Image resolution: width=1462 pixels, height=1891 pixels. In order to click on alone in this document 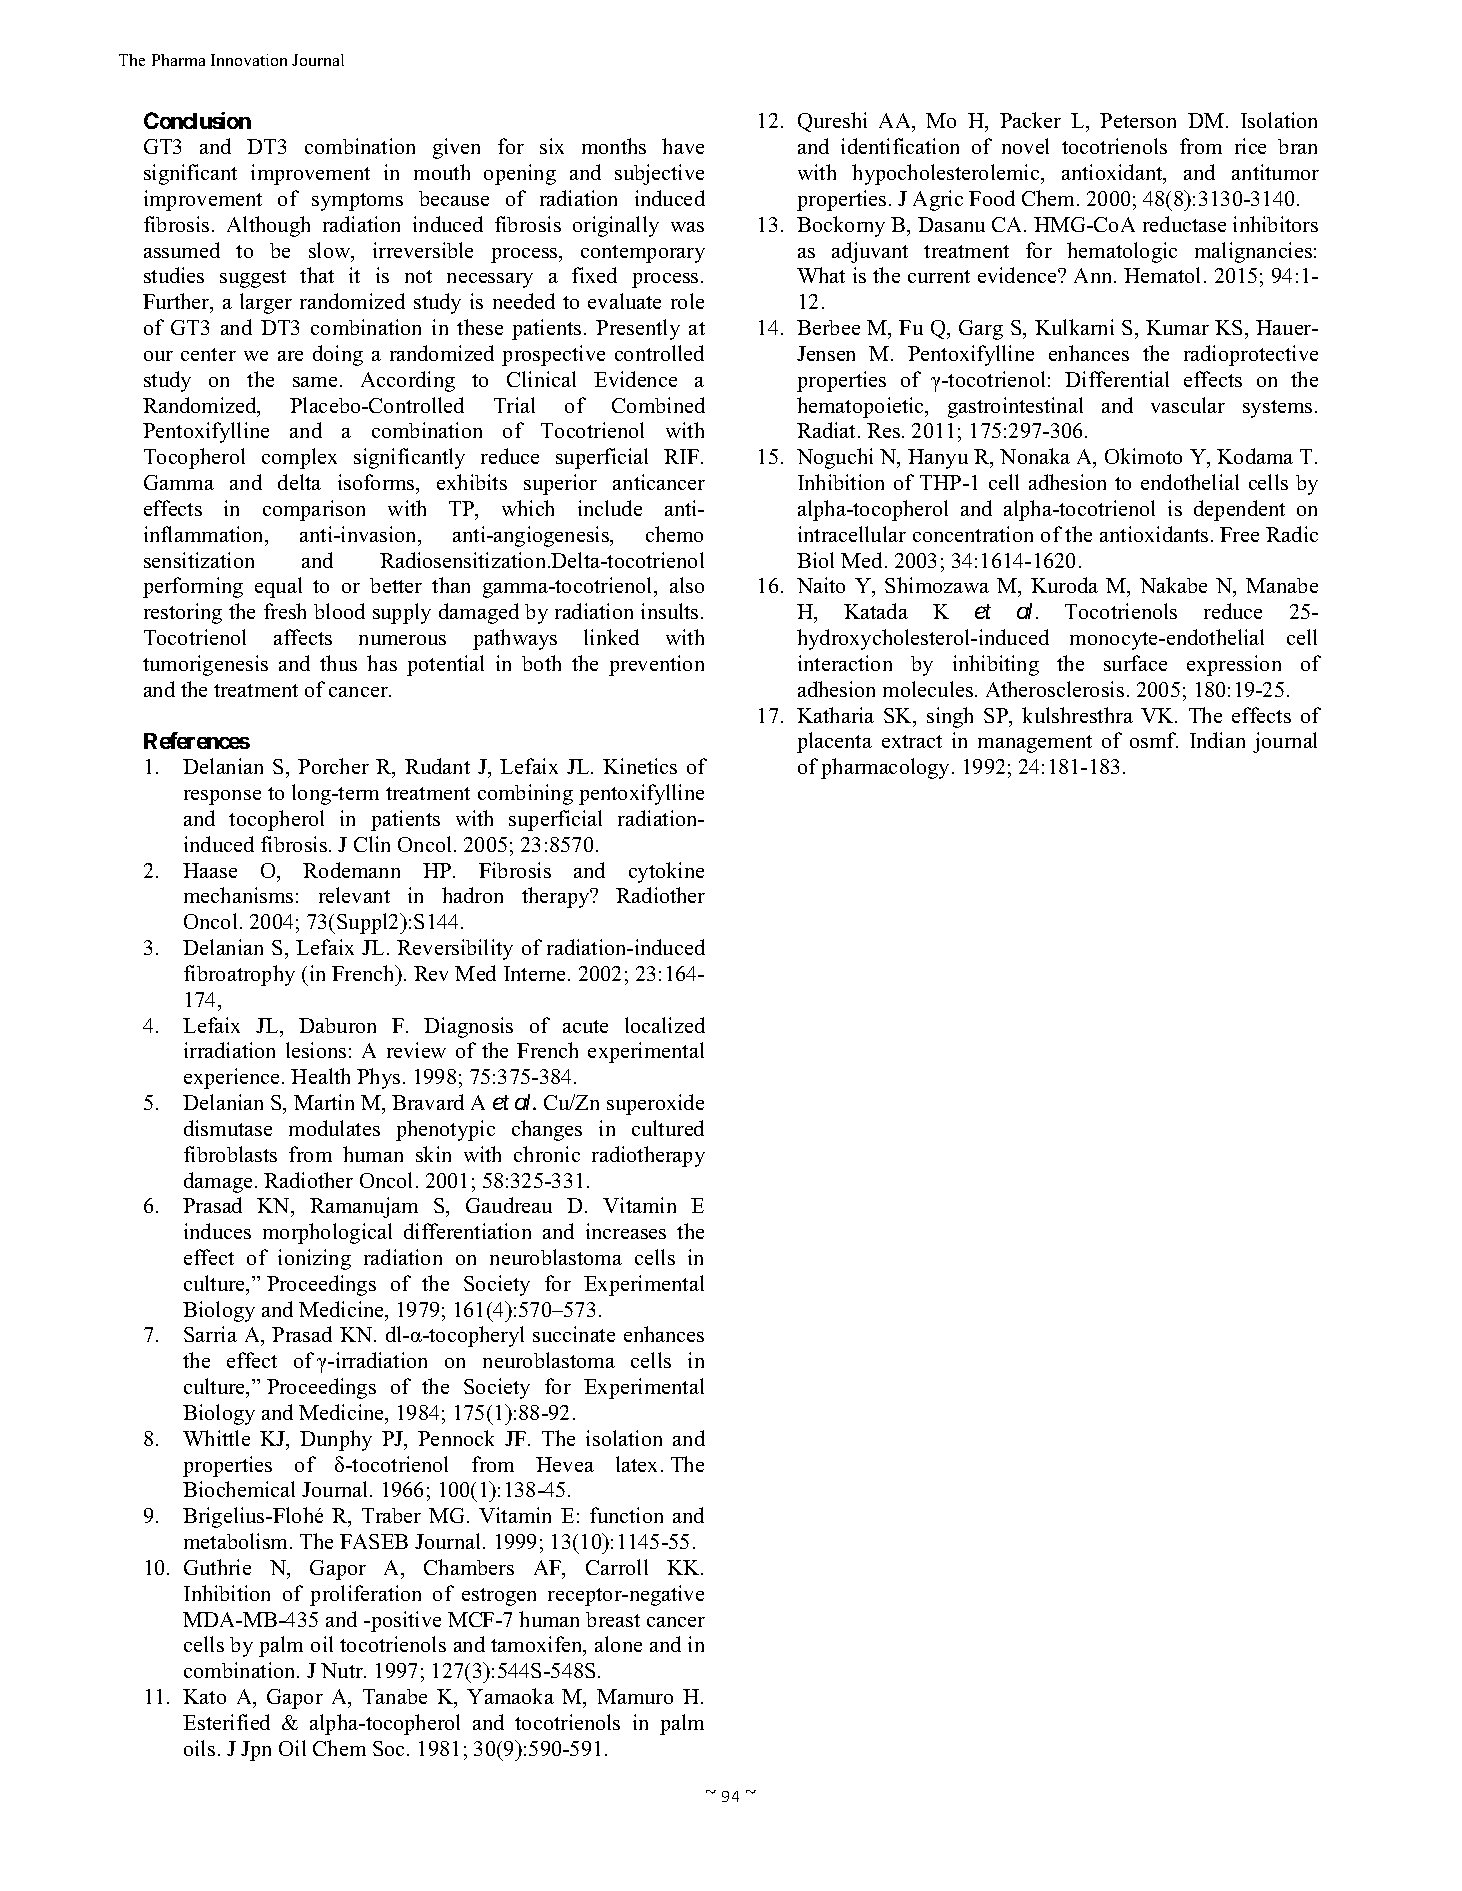, I will do `click(618, 1644)`.
